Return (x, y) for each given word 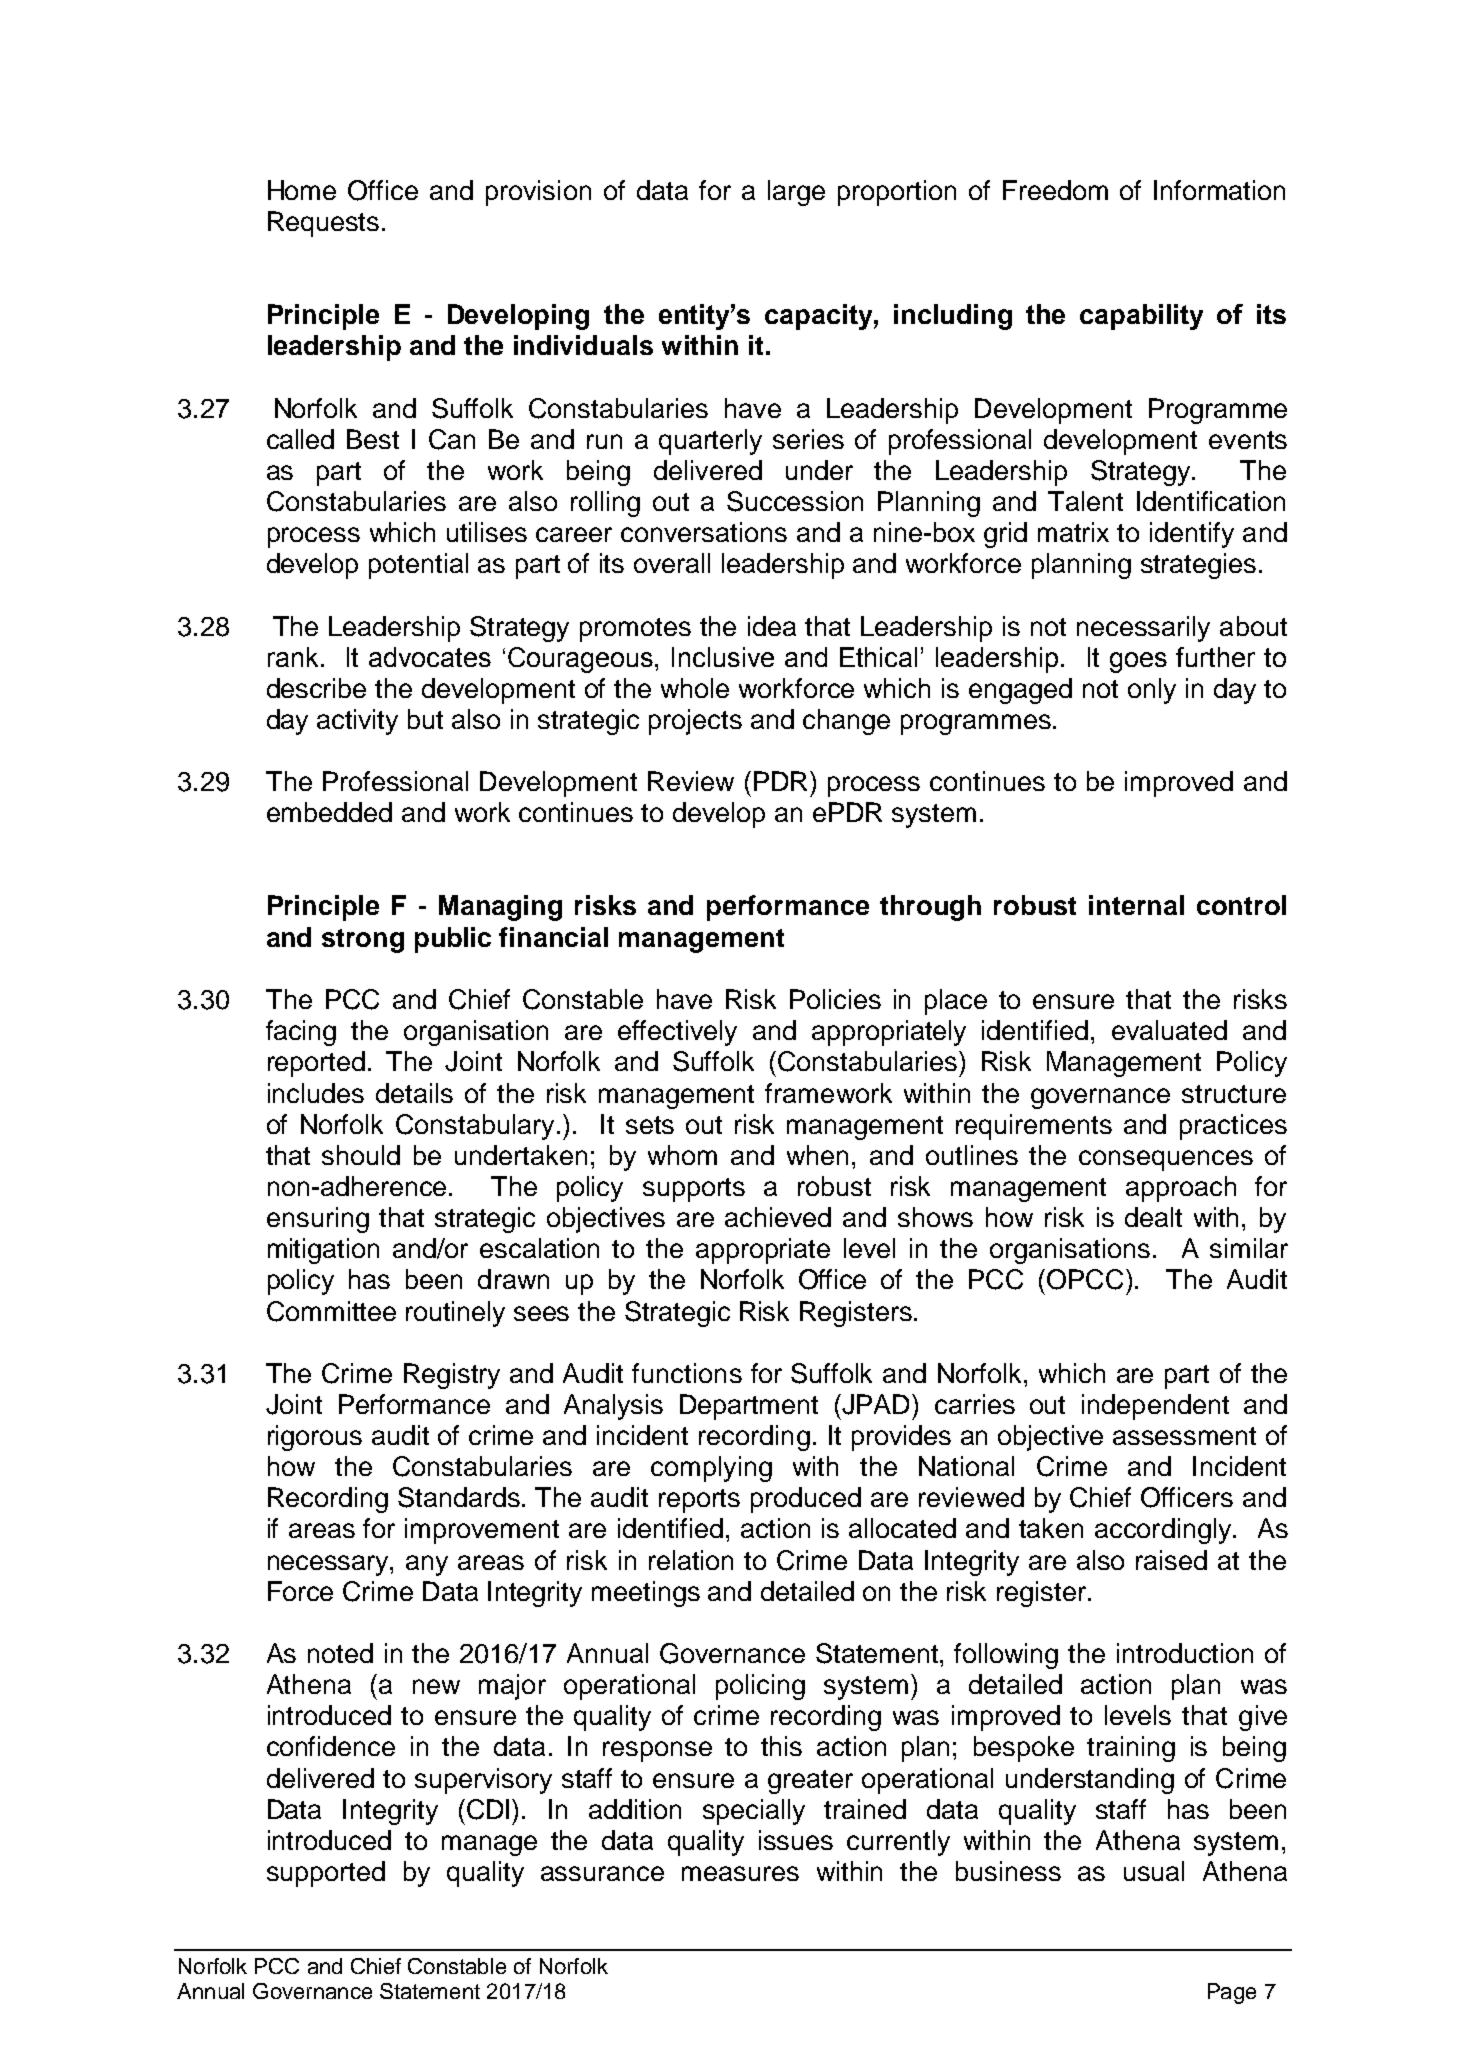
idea (772, 626)
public (453, 940)
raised (1171, 1560)
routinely (455, 1314)
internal (1136, 905)
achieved (778, 1217)
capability (1141, 317)
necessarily (1143, 629)
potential (418, 566)
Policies (835, 999)
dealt (1153, 1217)
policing (760, 1687)
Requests (323, 224)
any (427, 1565)
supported (326, 1874)
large (796, 193)
